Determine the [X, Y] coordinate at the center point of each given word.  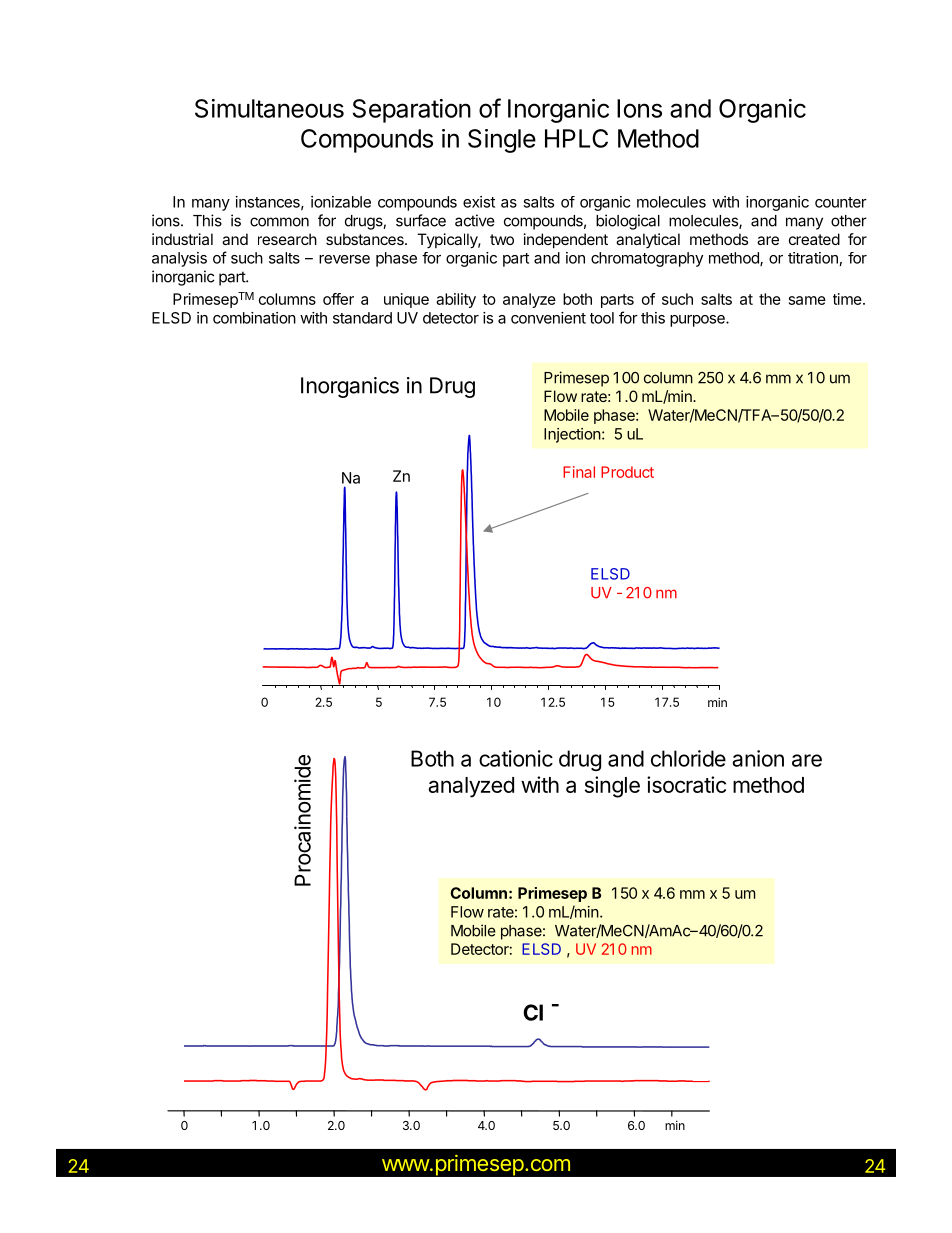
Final [579, 472]
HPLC [576, 138]
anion [758, 758]
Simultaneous [269, 108]
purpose [698, 321]
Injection [572, 435]
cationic [516, 758]
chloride [688, 758]
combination [254, 318]
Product [627, 472]
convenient [548, 318]
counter [841, 202]
